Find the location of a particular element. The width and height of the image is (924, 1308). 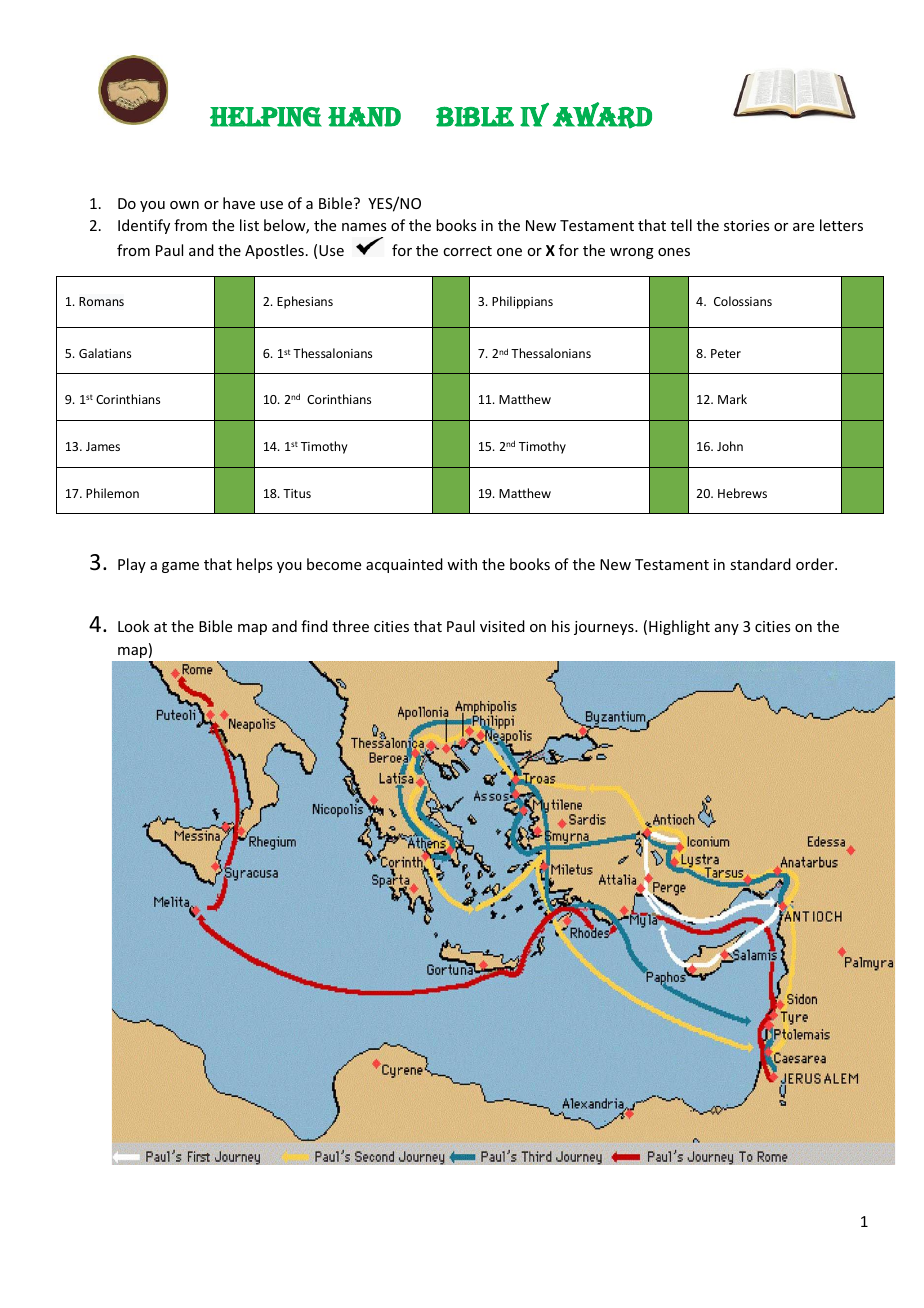

any is located at coordinates (727, 629).
